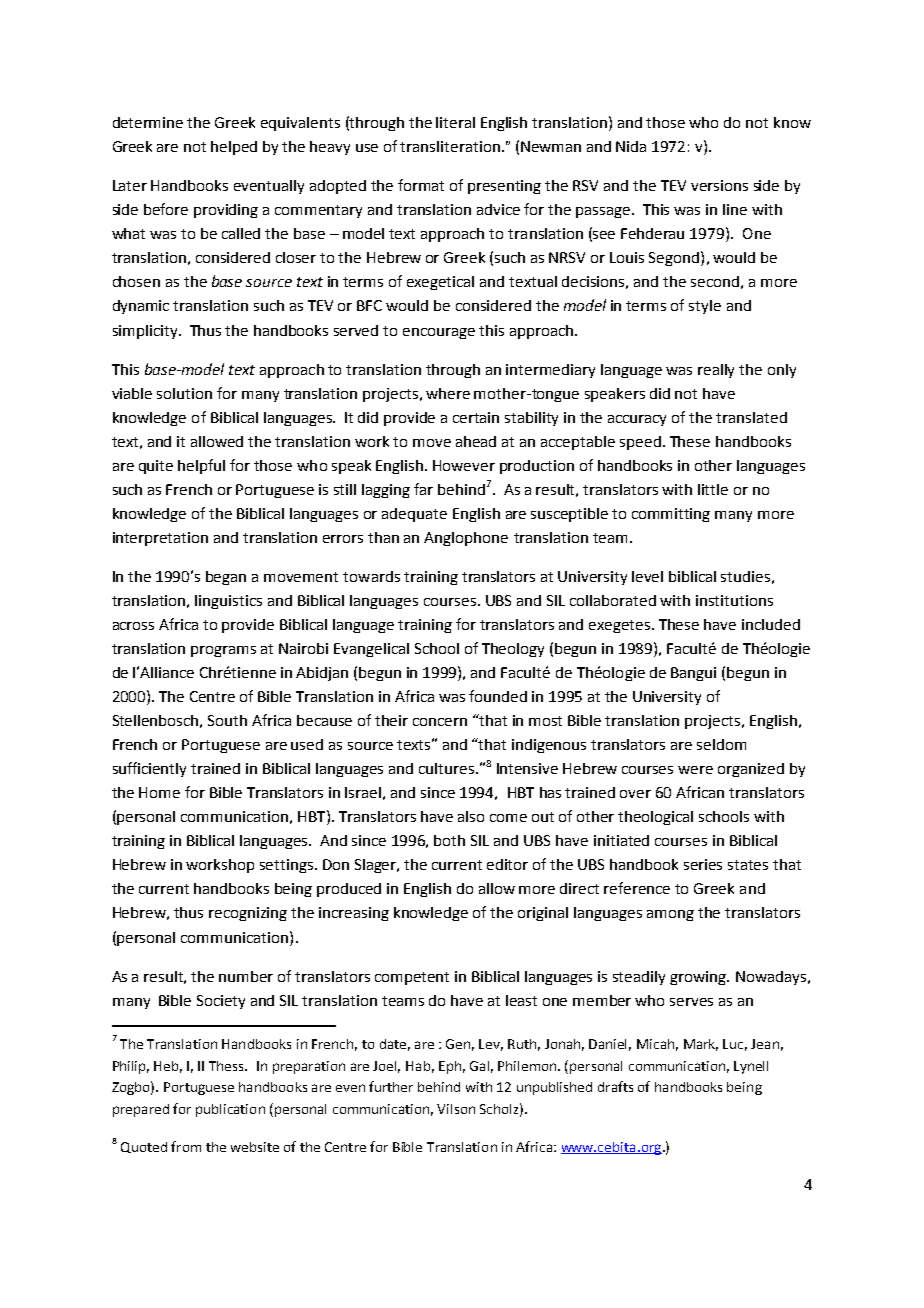 This screenshot has width=924, height=1308. I want to click on programs, so click(223, 651).
